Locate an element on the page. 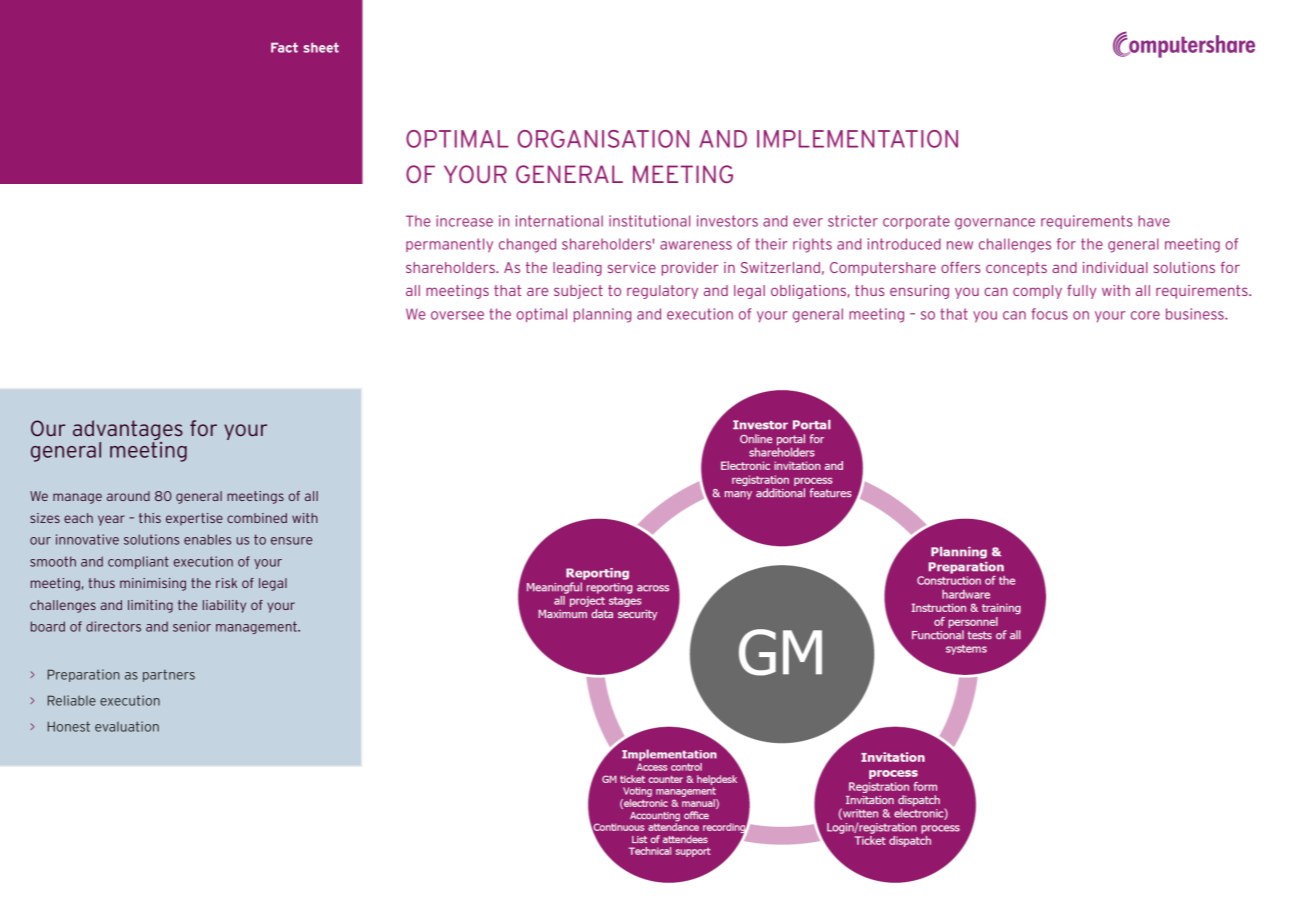 This document has height=924, width=1308. advantages is located at coordinates (128, 431).
